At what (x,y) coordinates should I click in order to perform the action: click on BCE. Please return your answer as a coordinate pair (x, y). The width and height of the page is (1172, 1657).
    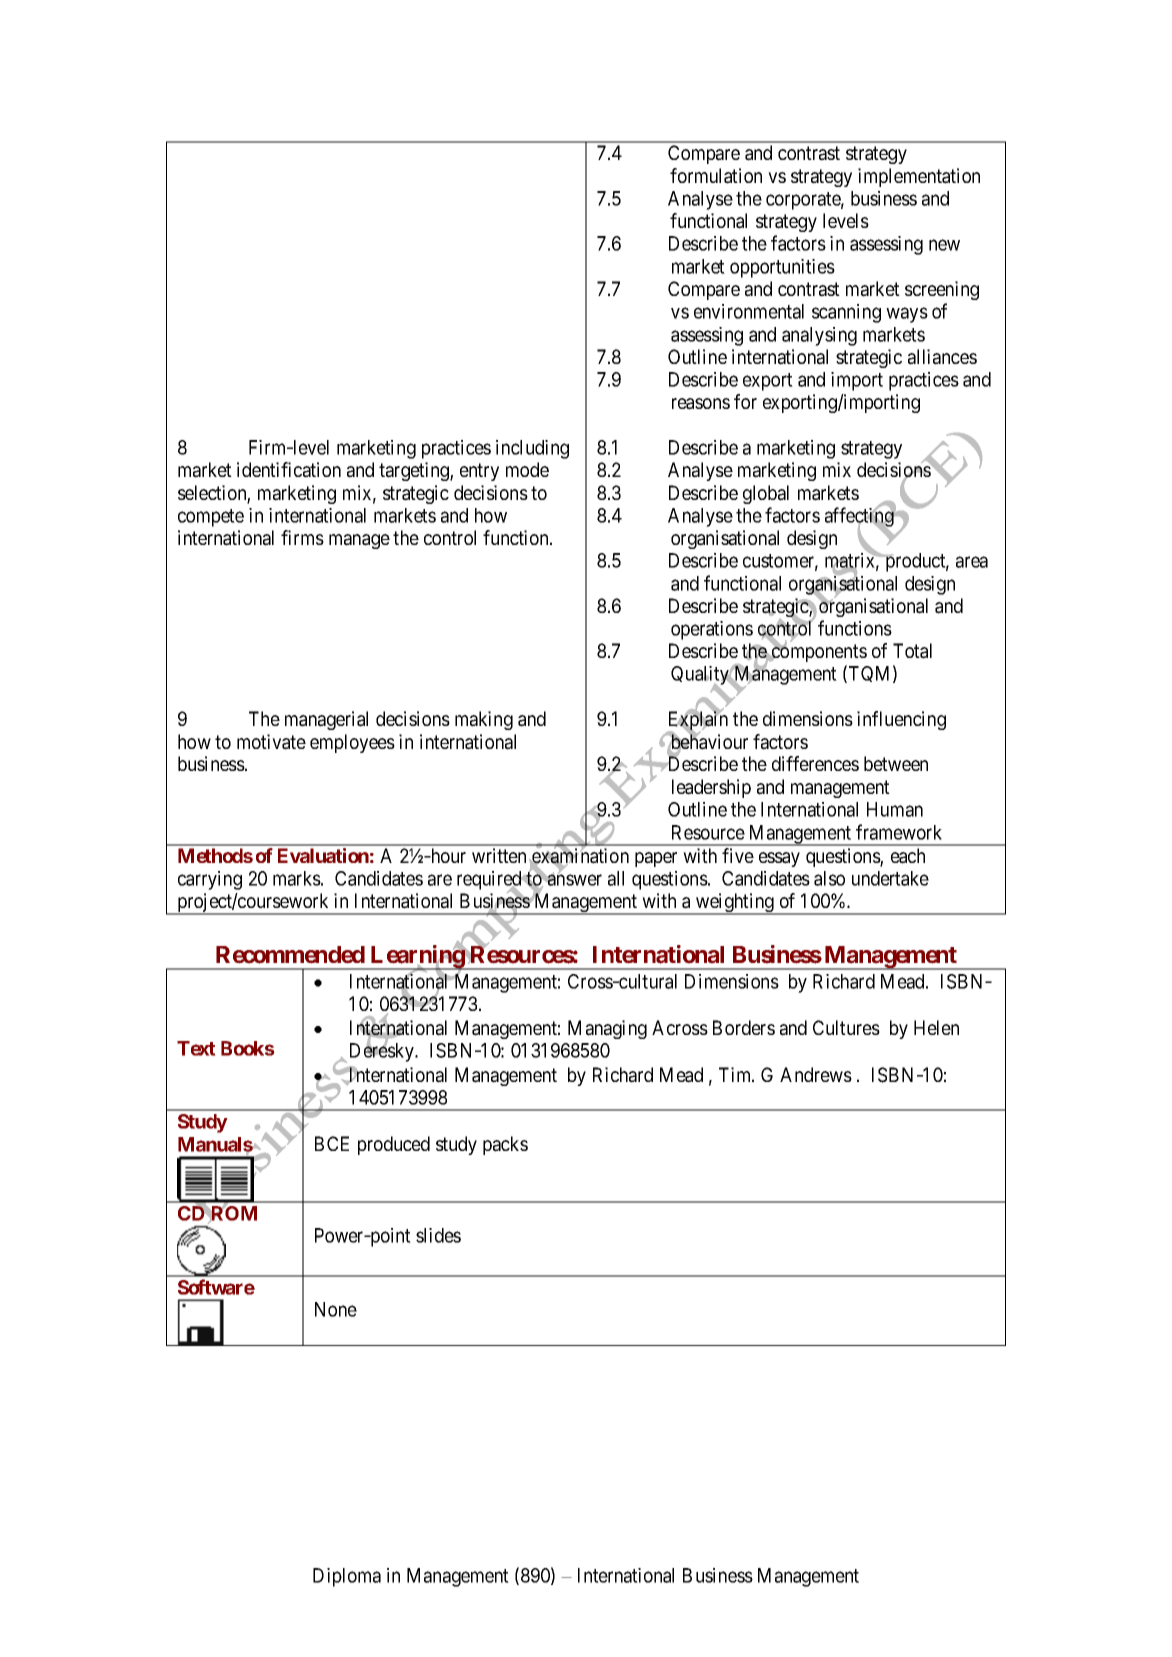
    Looking at the image, I should click on (332, 1143).
